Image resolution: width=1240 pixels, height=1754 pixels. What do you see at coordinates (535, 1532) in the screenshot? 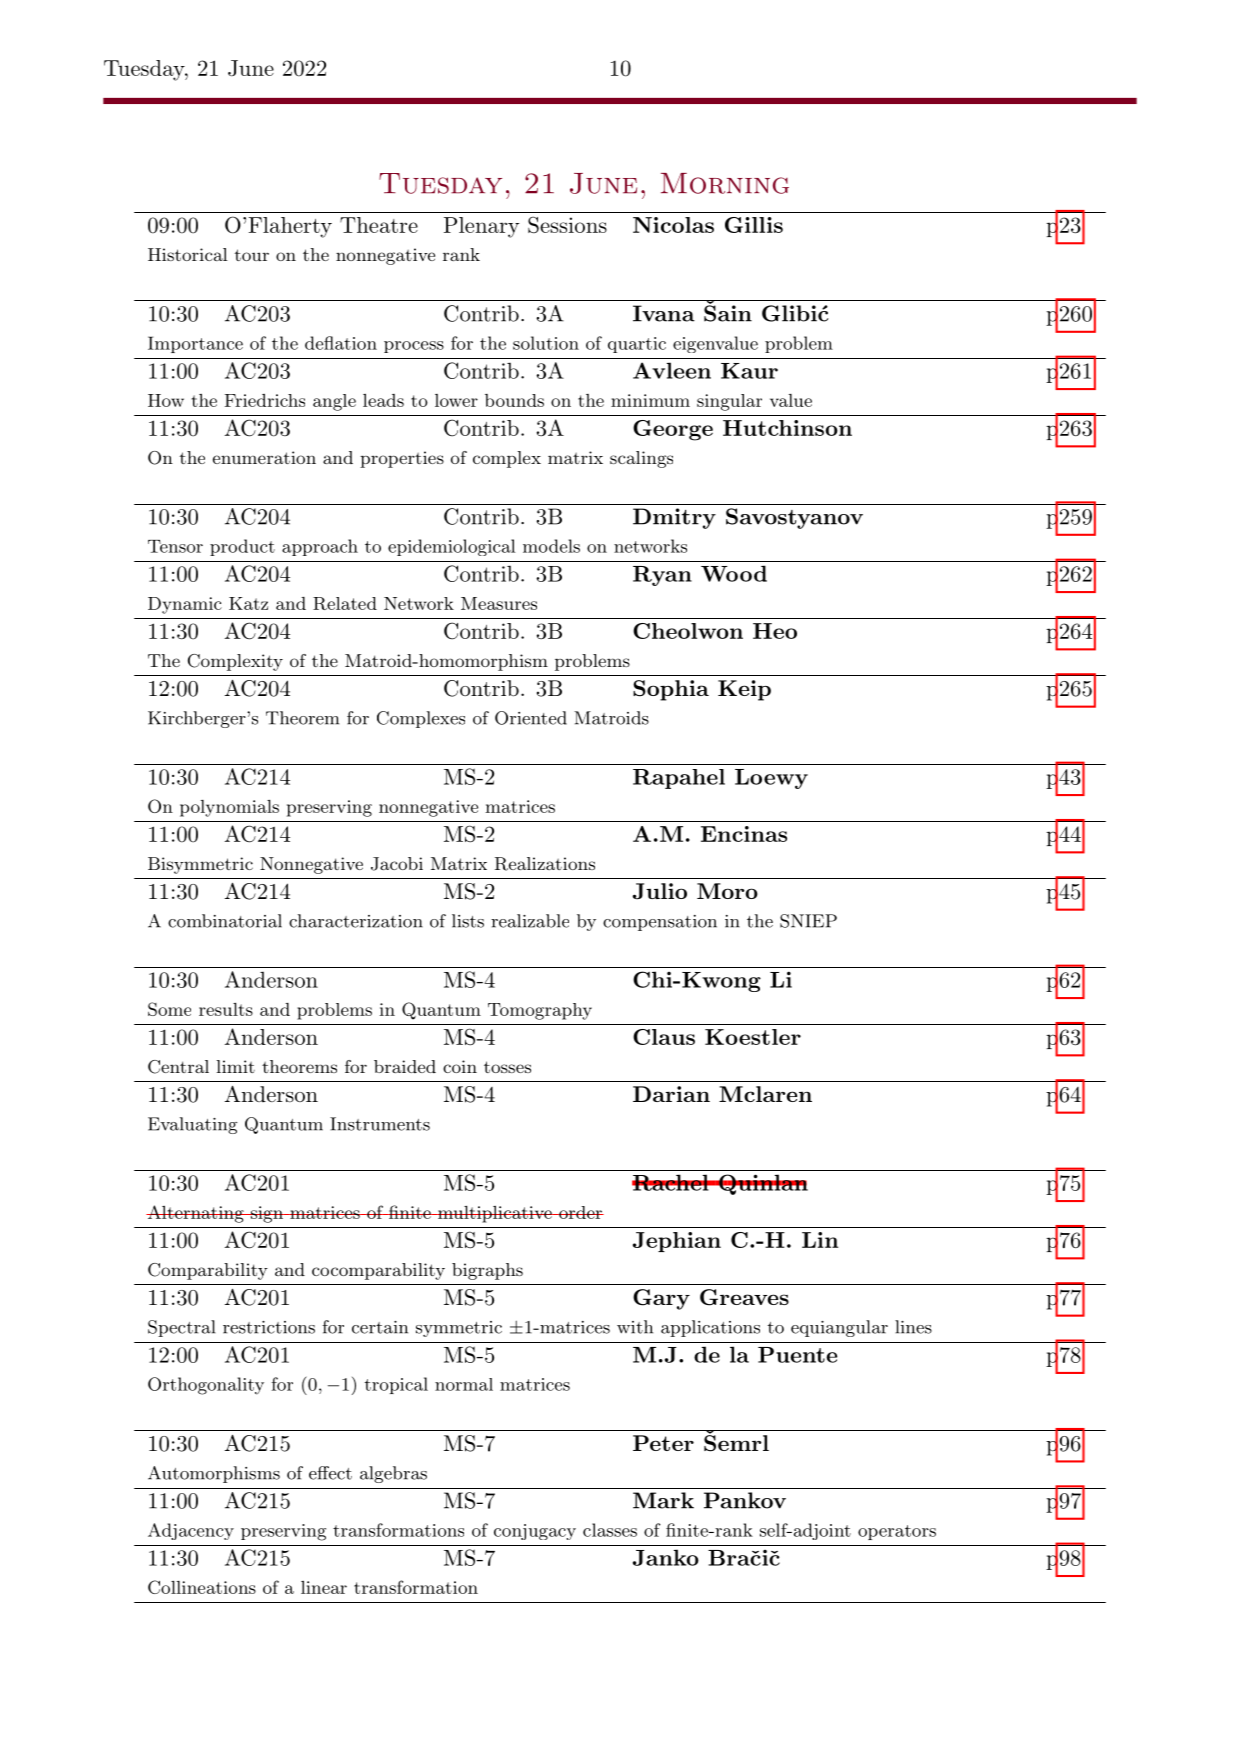
I see `conjugacy` at bounding box center [535, 1532].
